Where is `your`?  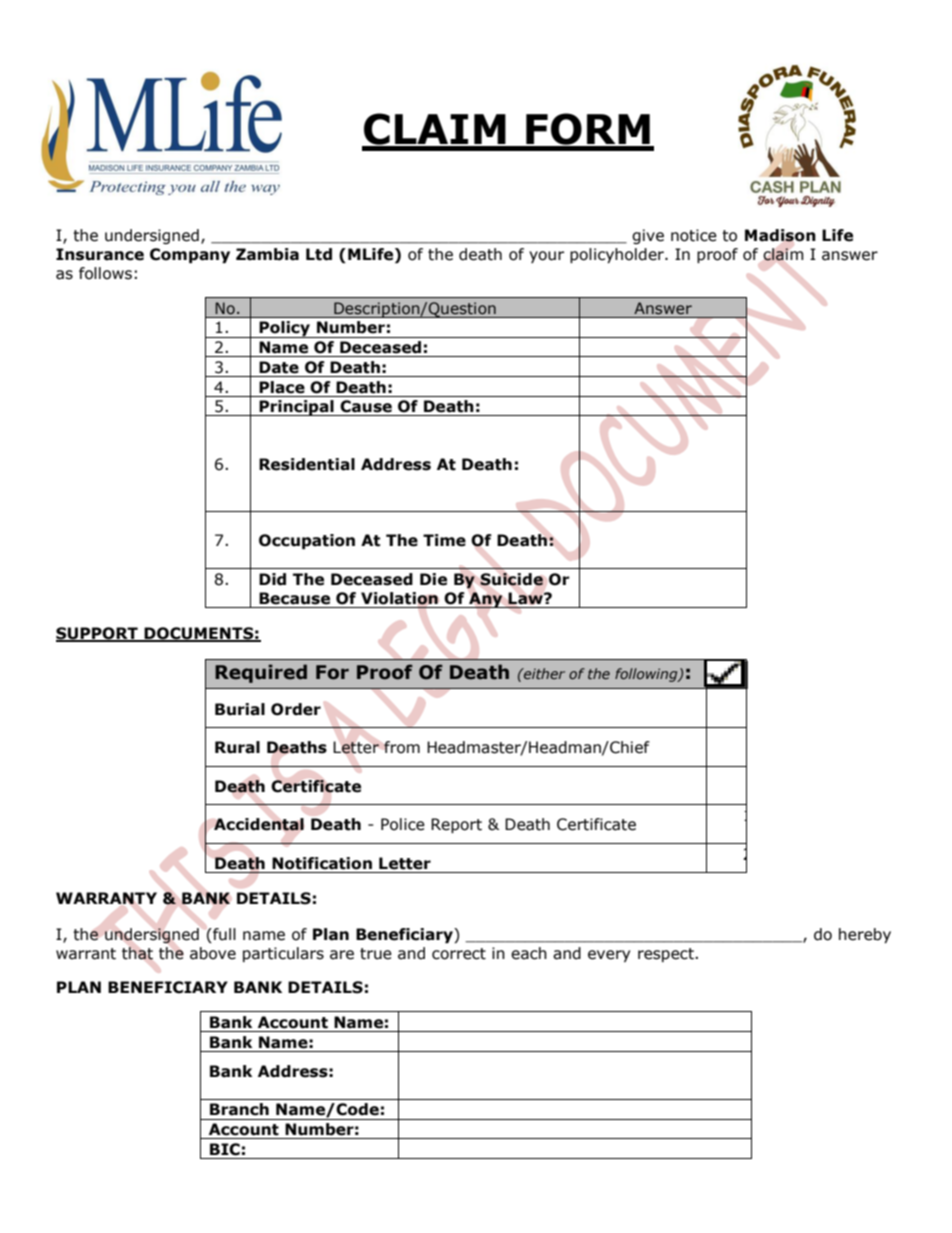 your is located at coordinates (546, 257).
